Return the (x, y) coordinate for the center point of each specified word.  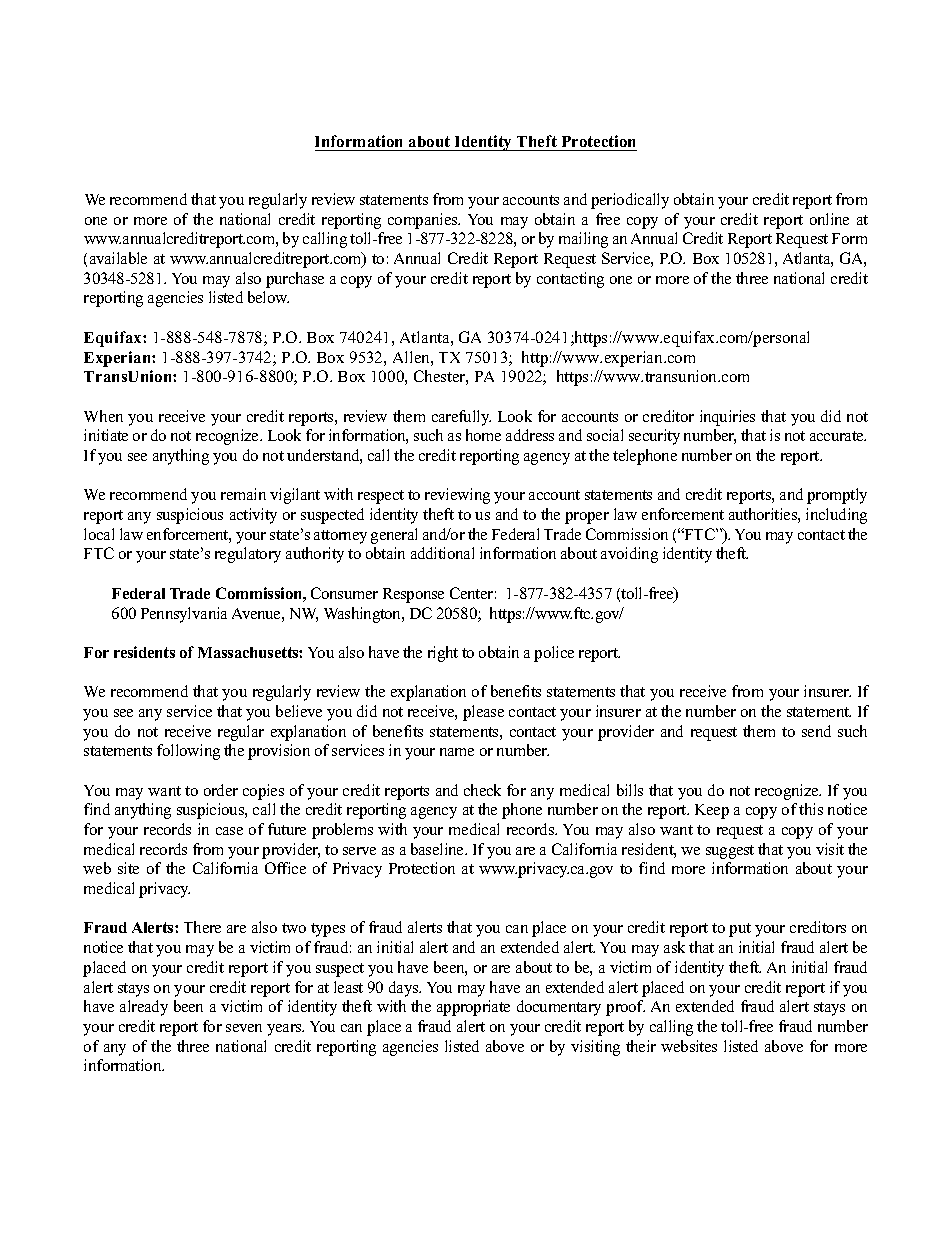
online (829, 219)
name (457, 752)
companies (424, 221)
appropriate (473, 1008)
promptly (837, 496)
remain (243, 494)
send (816, 731)
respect (381, 497)
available (118, 258)
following (188, 752)
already (144, 1008)
